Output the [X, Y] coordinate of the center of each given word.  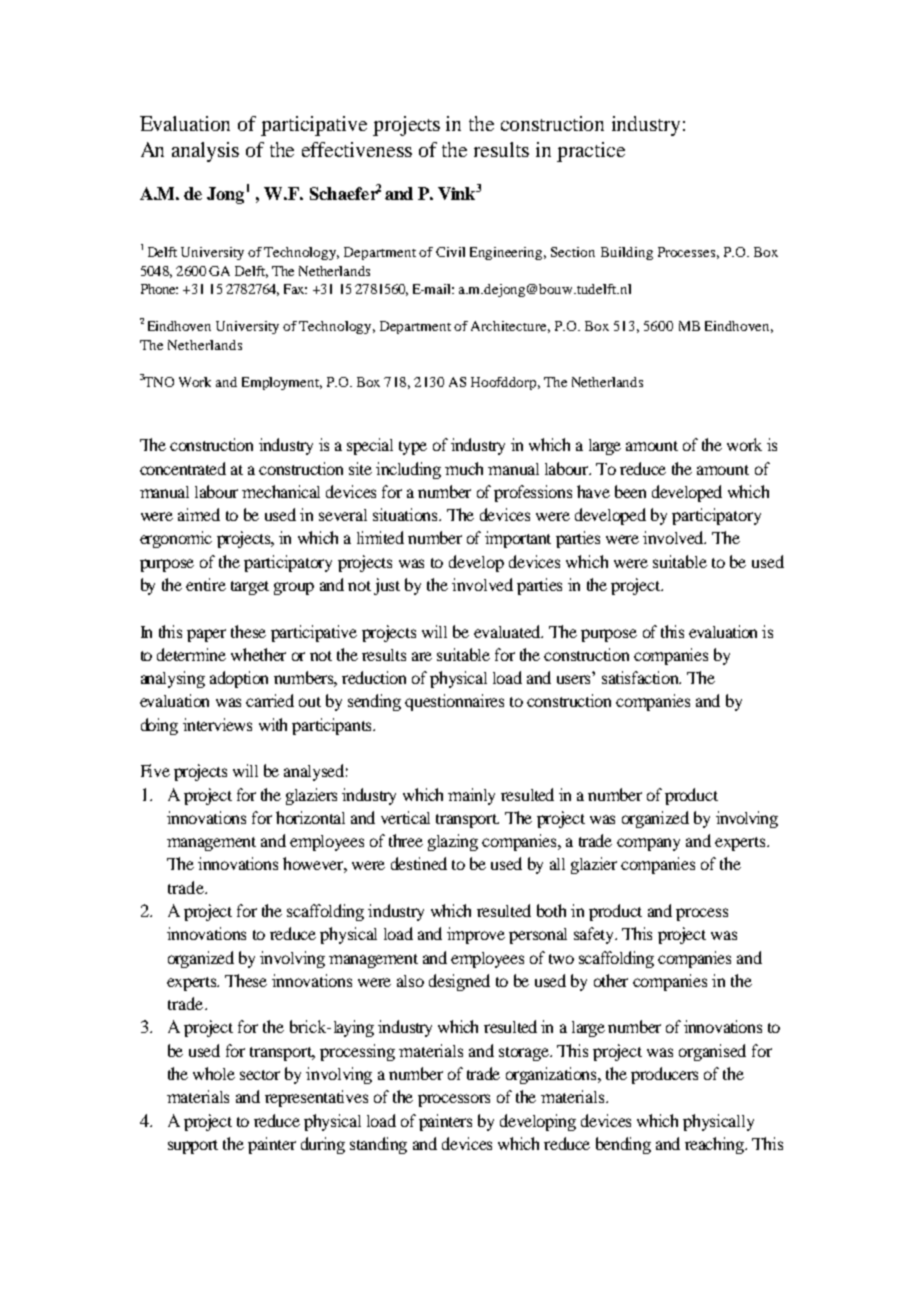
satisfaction [641, 677]
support [193, 1147]
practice [591, 152]
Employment [282, 383]
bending [623, 1145]
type [413, 448]
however [315, 865]
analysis [205, 152]
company [648, 844]
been [630, 491]
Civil [450, 252]
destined [419, 863]
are [422, 656]
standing [378, 1145]
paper [206, 635]
